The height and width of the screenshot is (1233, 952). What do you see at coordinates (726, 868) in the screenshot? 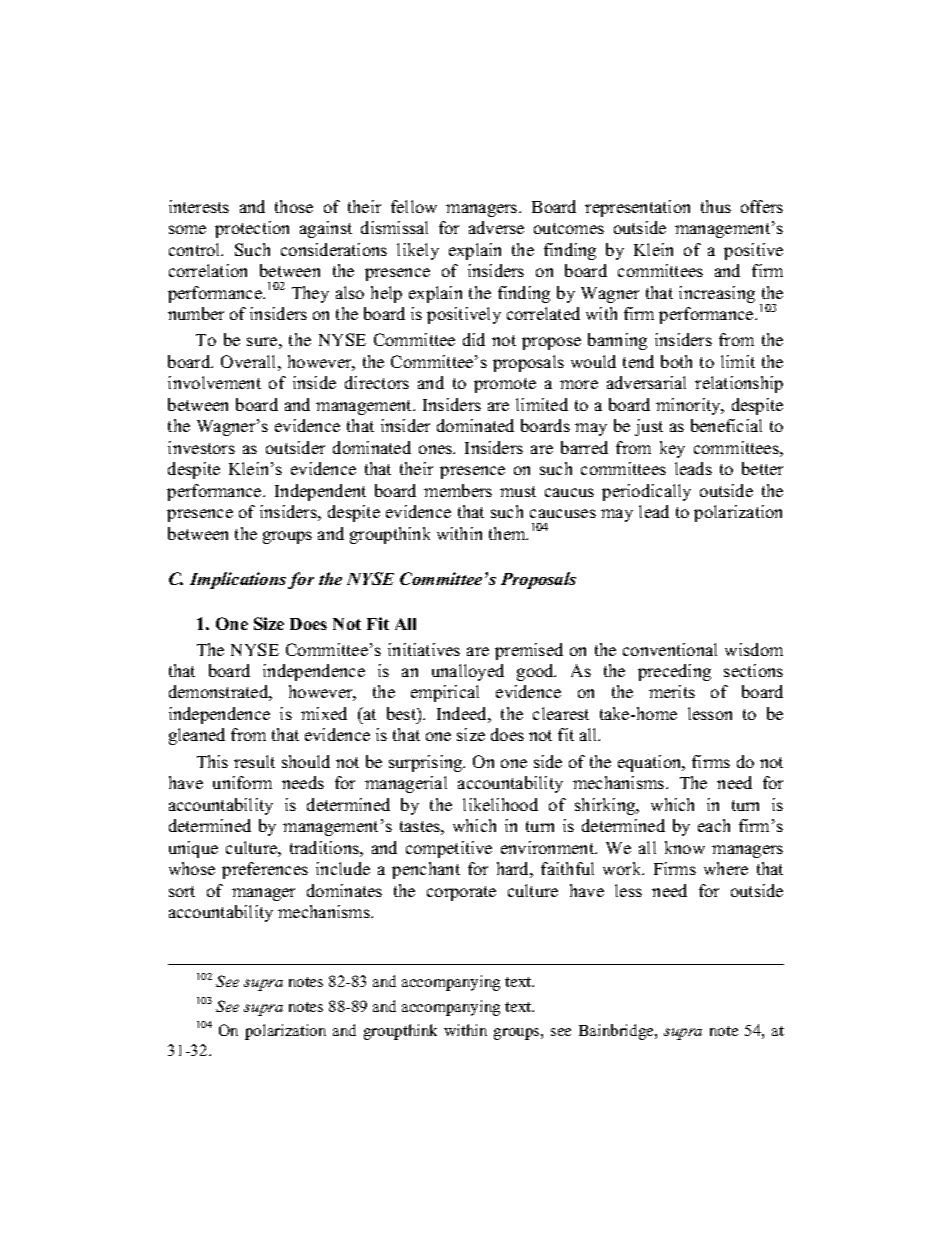
I see `where` at bounding box center [726, 868].
